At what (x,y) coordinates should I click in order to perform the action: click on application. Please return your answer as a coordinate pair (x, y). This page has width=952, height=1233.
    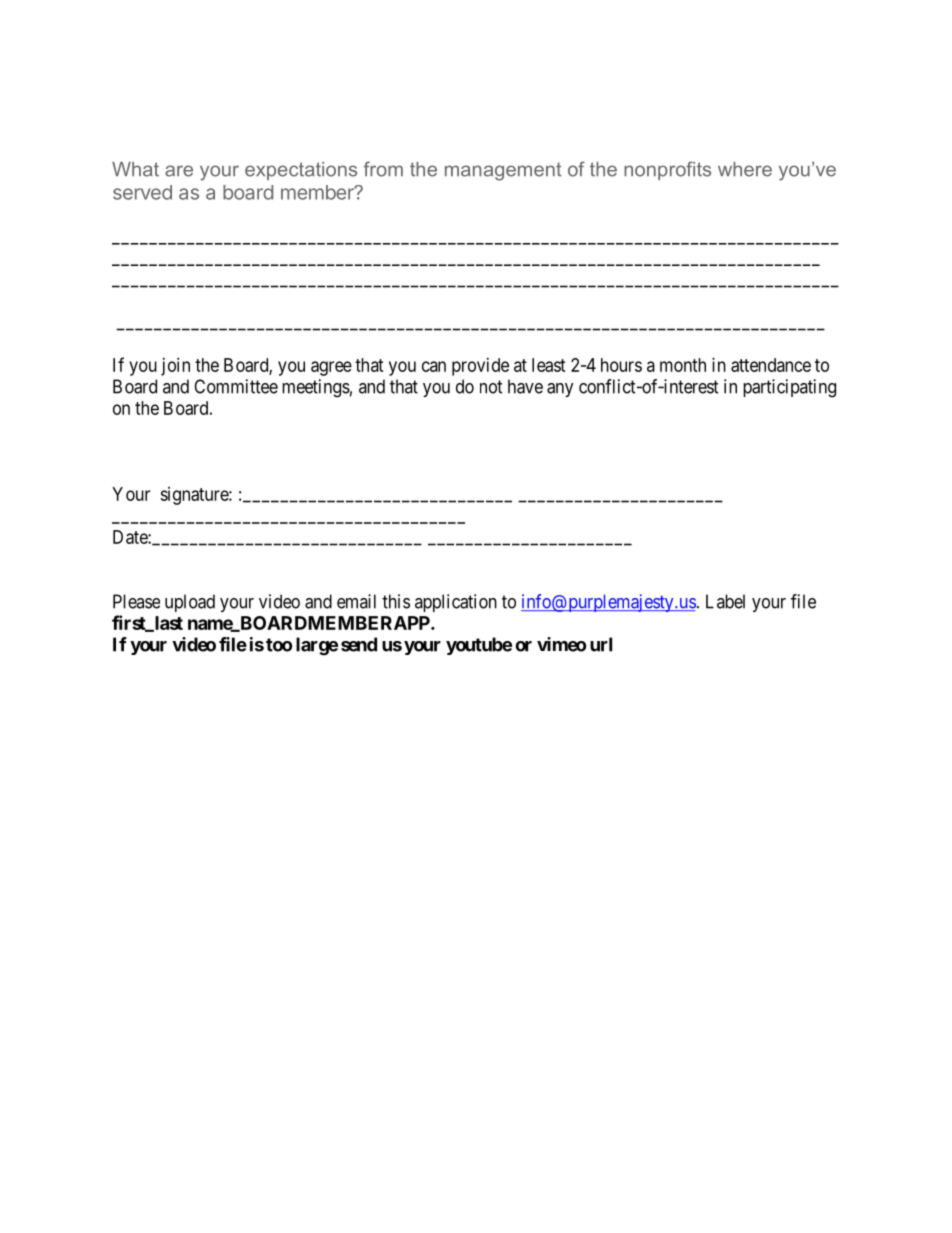
    Looking at the image, I should click on (456, 603).
